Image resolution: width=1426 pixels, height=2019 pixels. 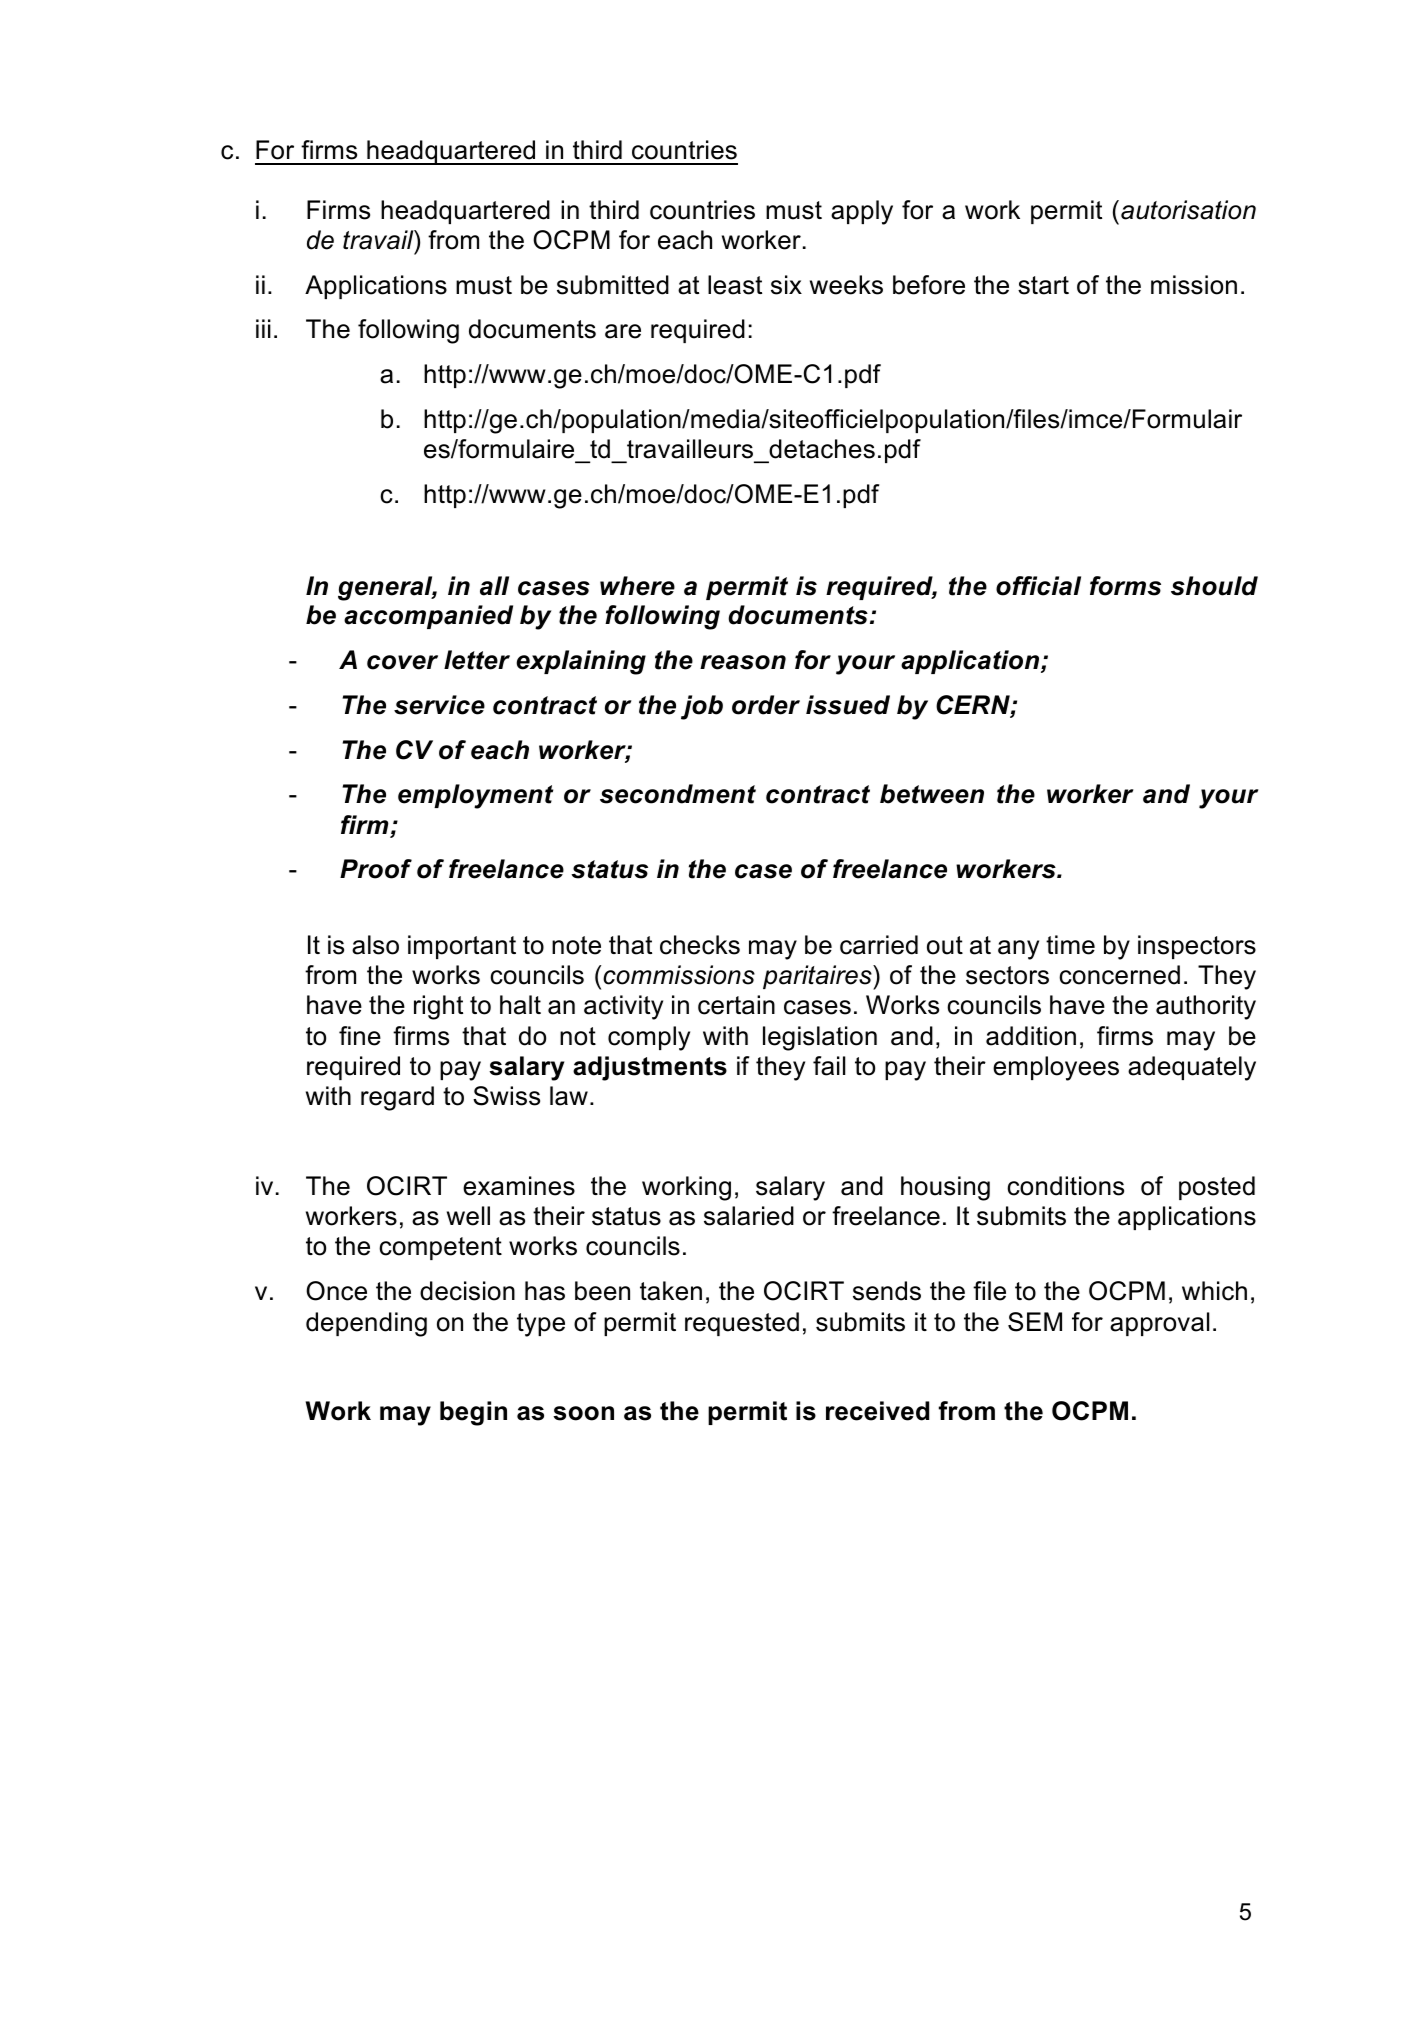 What do you see at coordinates (376, 869) in the screenshot?
I see `Proof` at bounding box center [376, 869].
